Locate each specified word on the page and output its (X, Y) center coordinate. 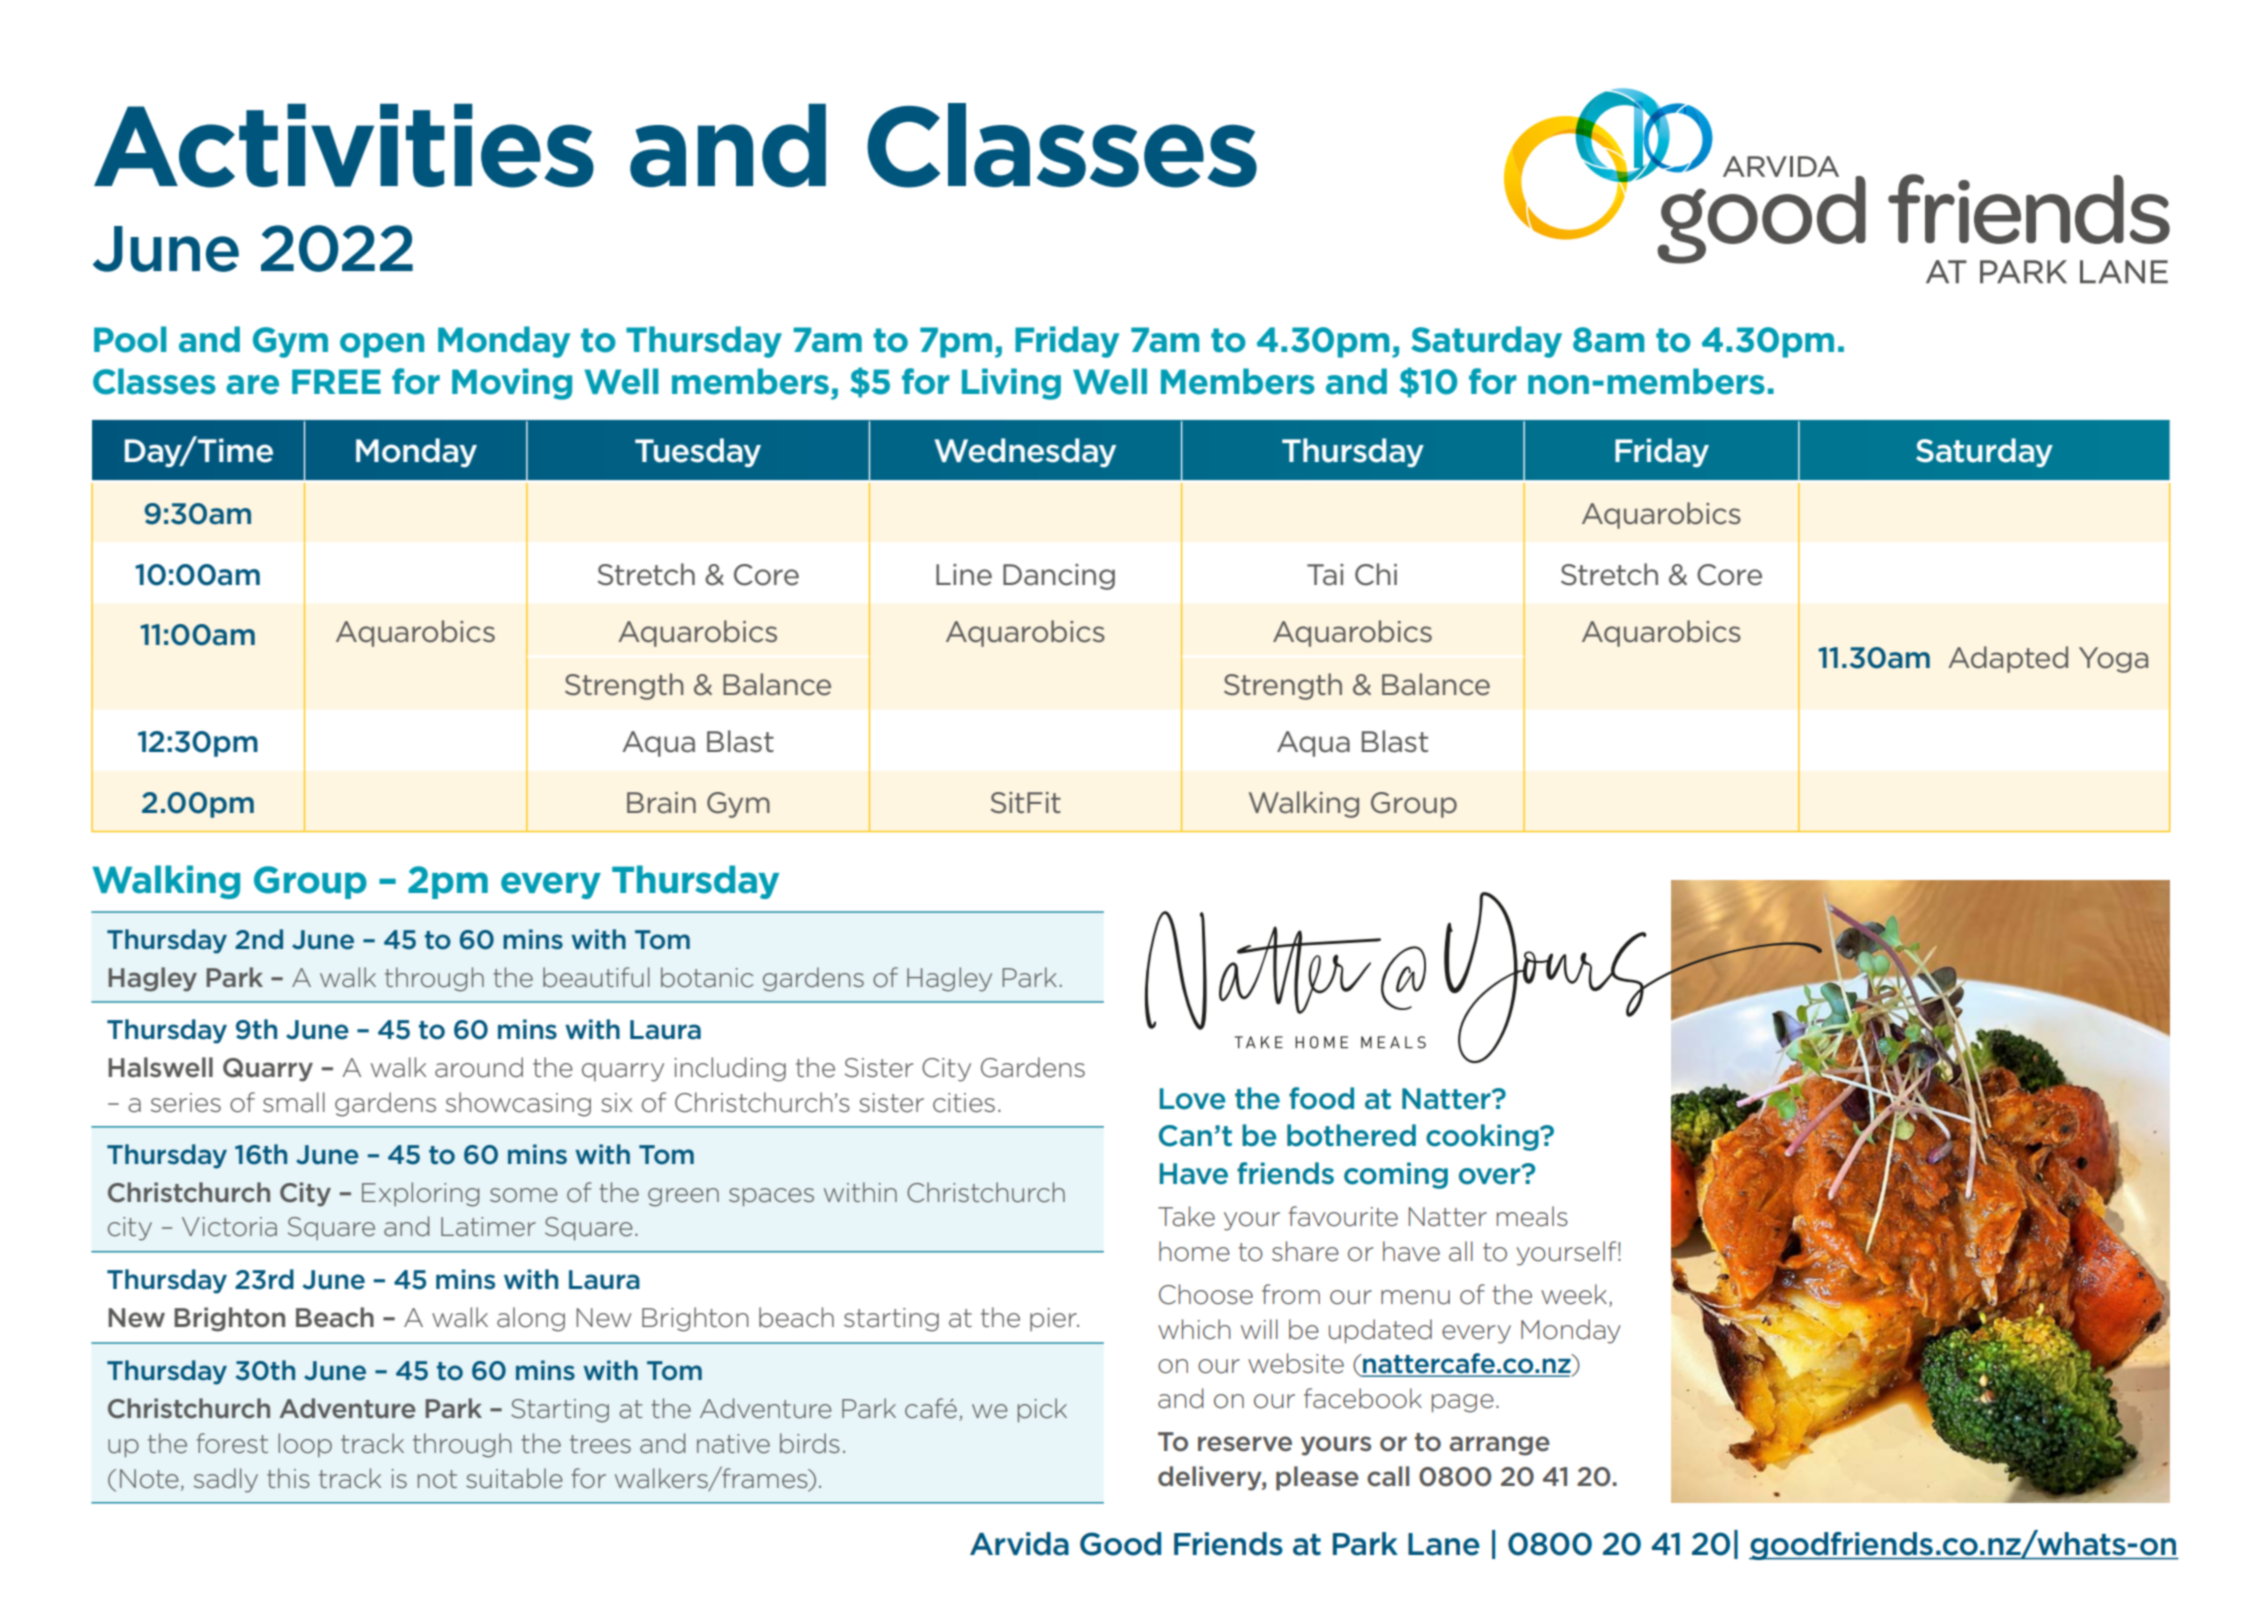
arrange (1500, 1446)
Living (1011, 384)
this (288, 1478)
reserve (1245, 1444)
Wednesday (1025, 452)
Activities (344, 146)
